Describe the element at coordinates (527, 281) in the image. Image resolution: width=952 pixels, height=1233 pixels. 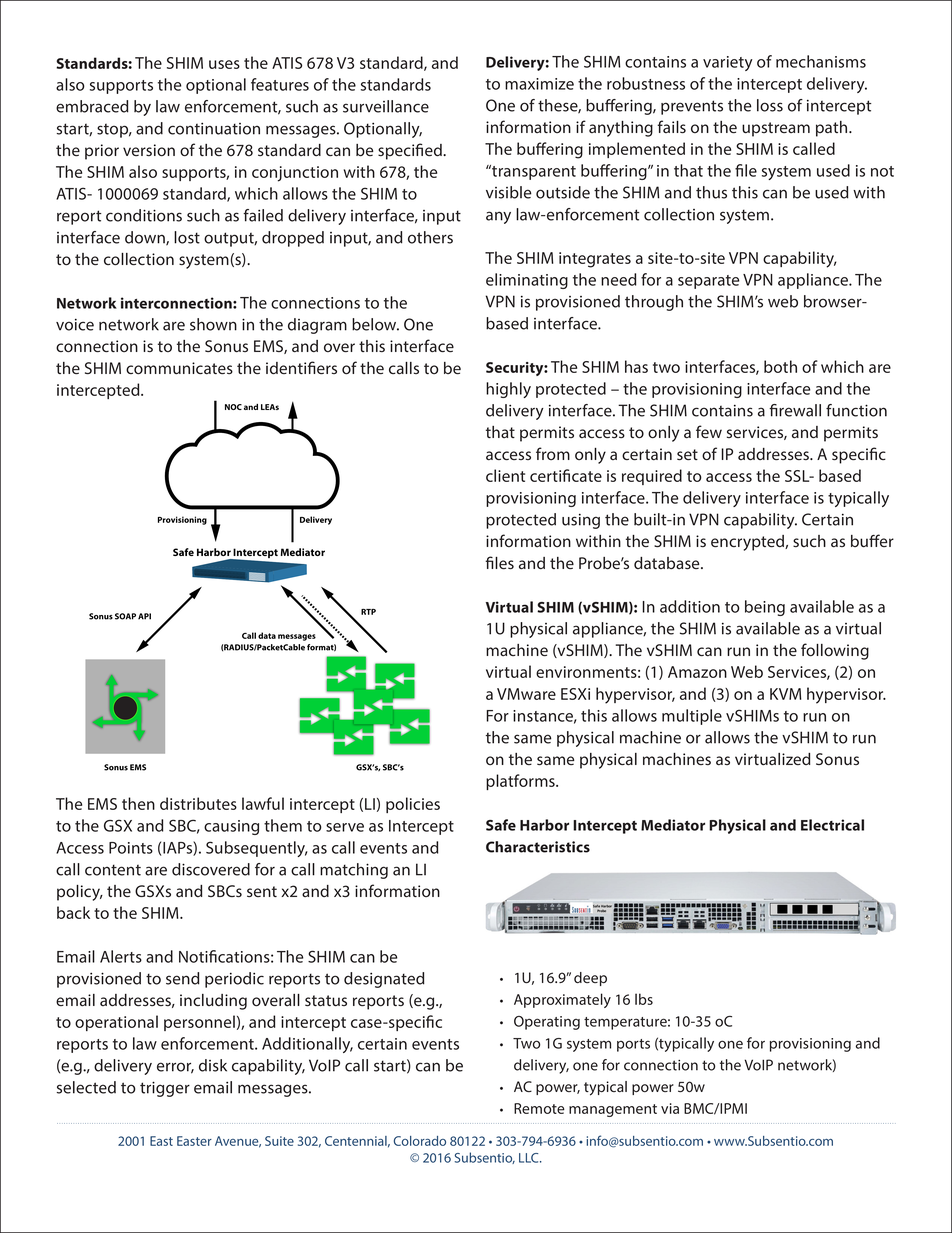
I see `eliminating` at that location.
